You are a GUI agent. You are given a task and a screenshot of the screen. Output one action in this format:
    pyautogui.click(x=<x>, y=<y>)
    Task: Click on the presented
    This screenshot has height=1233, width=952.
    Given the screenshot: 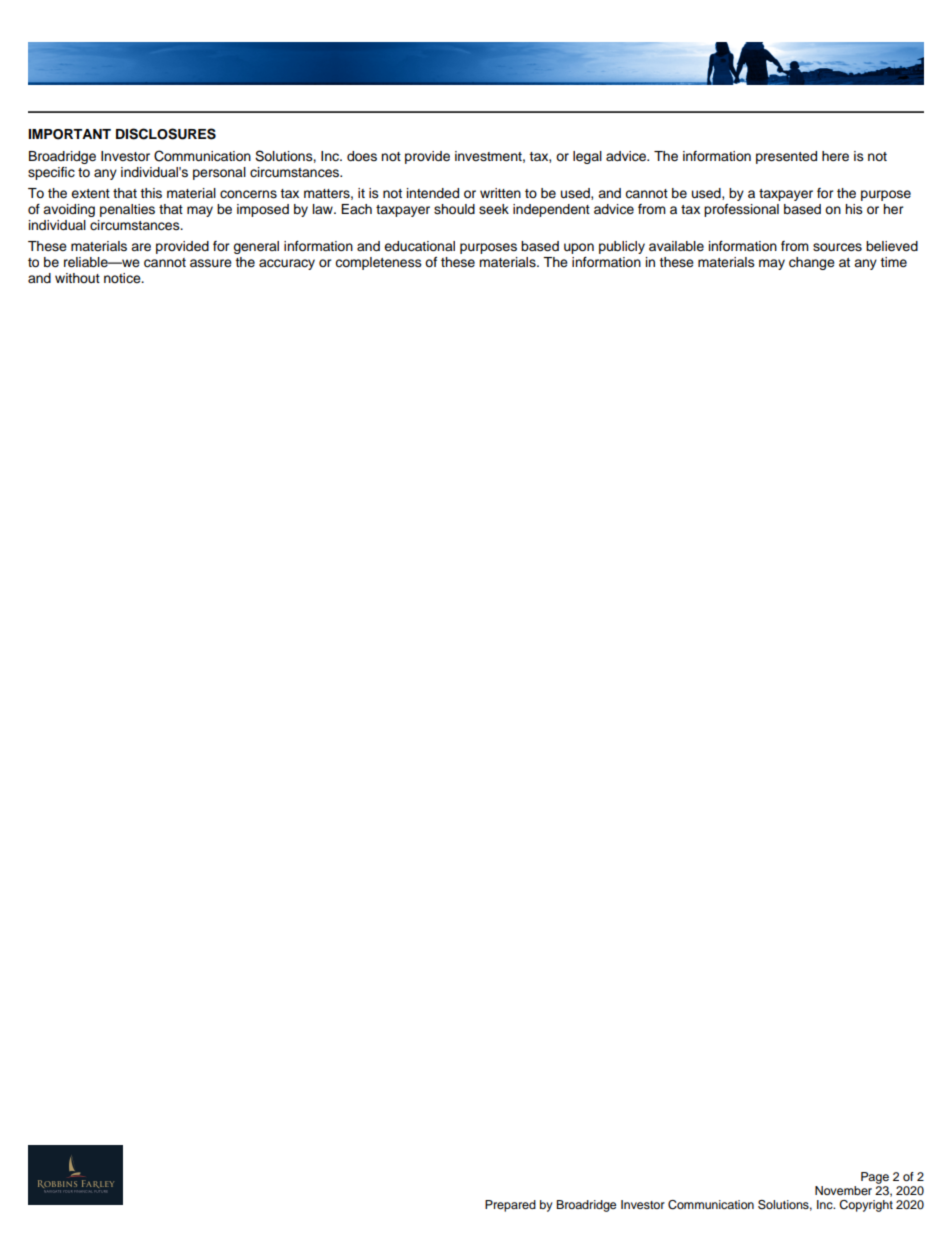 What is the action you would take?
    pyautogui.click(x=786, y=157)
